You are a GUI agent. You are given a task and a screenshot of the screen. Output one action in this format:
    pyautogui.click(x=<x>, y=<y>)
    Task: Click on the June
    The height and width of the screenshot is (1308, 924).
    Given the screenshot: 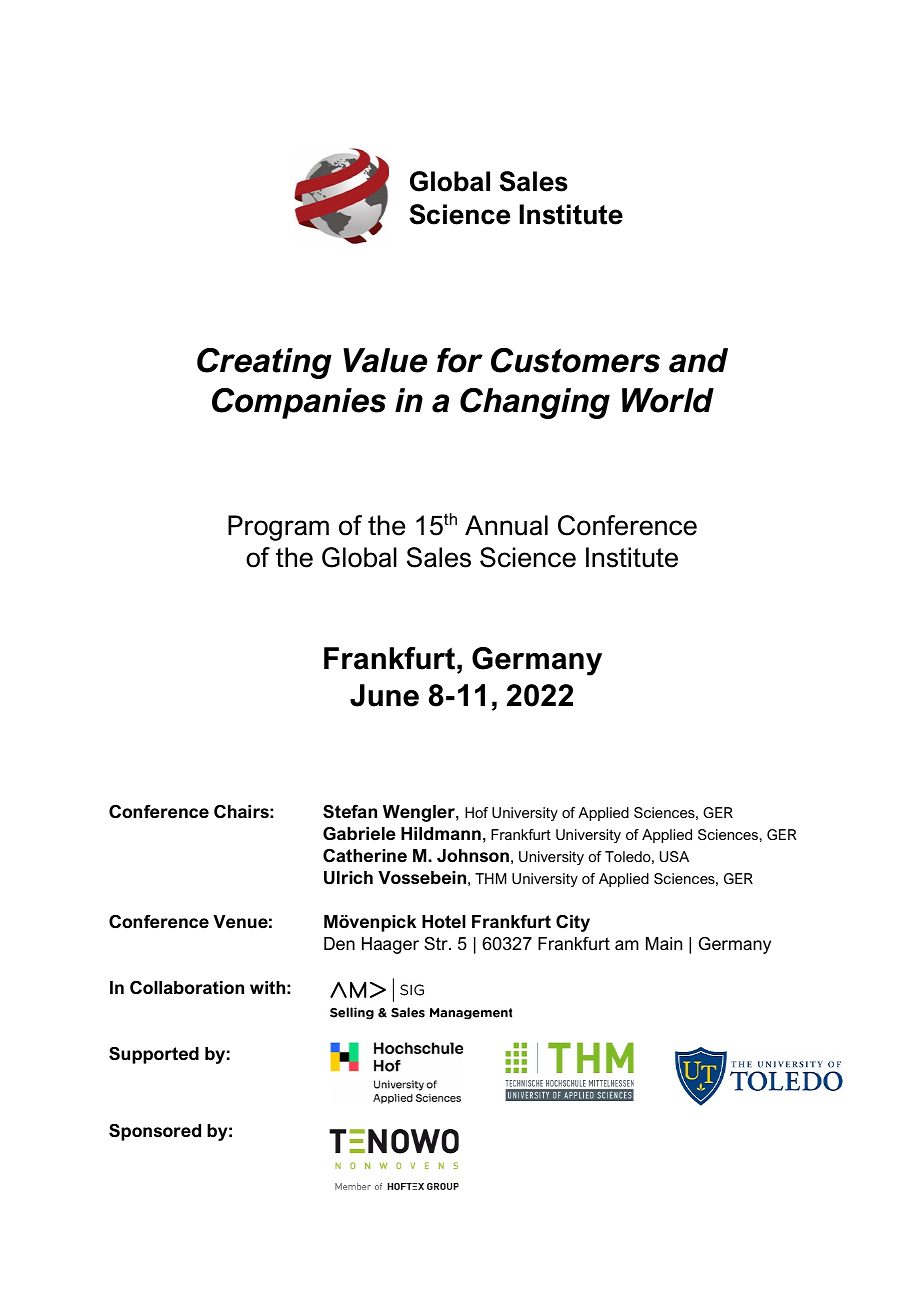 What is the action you would take?
    pyautogui.click(x=384, y=695)
